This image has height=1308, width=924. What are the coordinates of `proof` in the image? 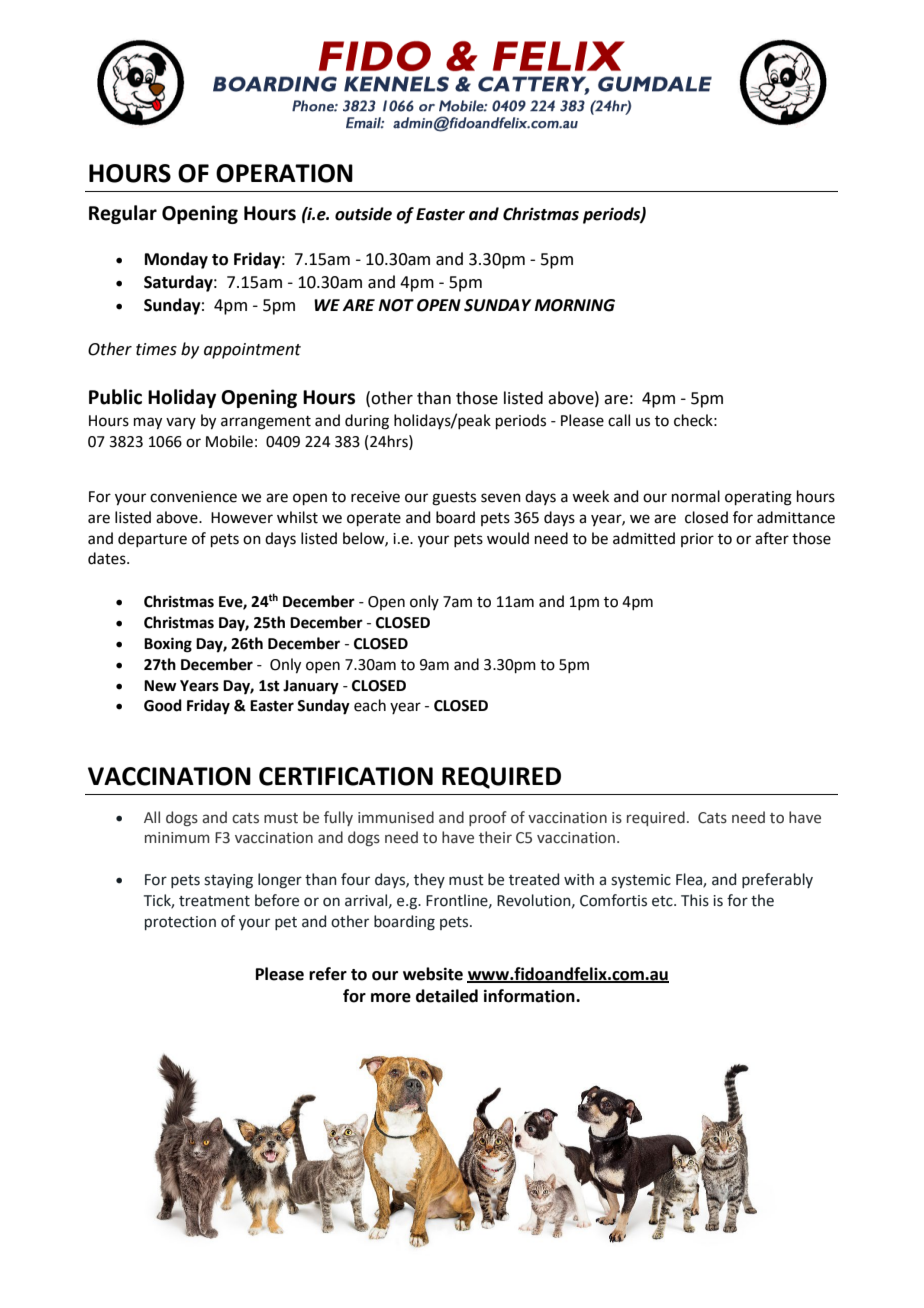 It's located at (488, 818).
